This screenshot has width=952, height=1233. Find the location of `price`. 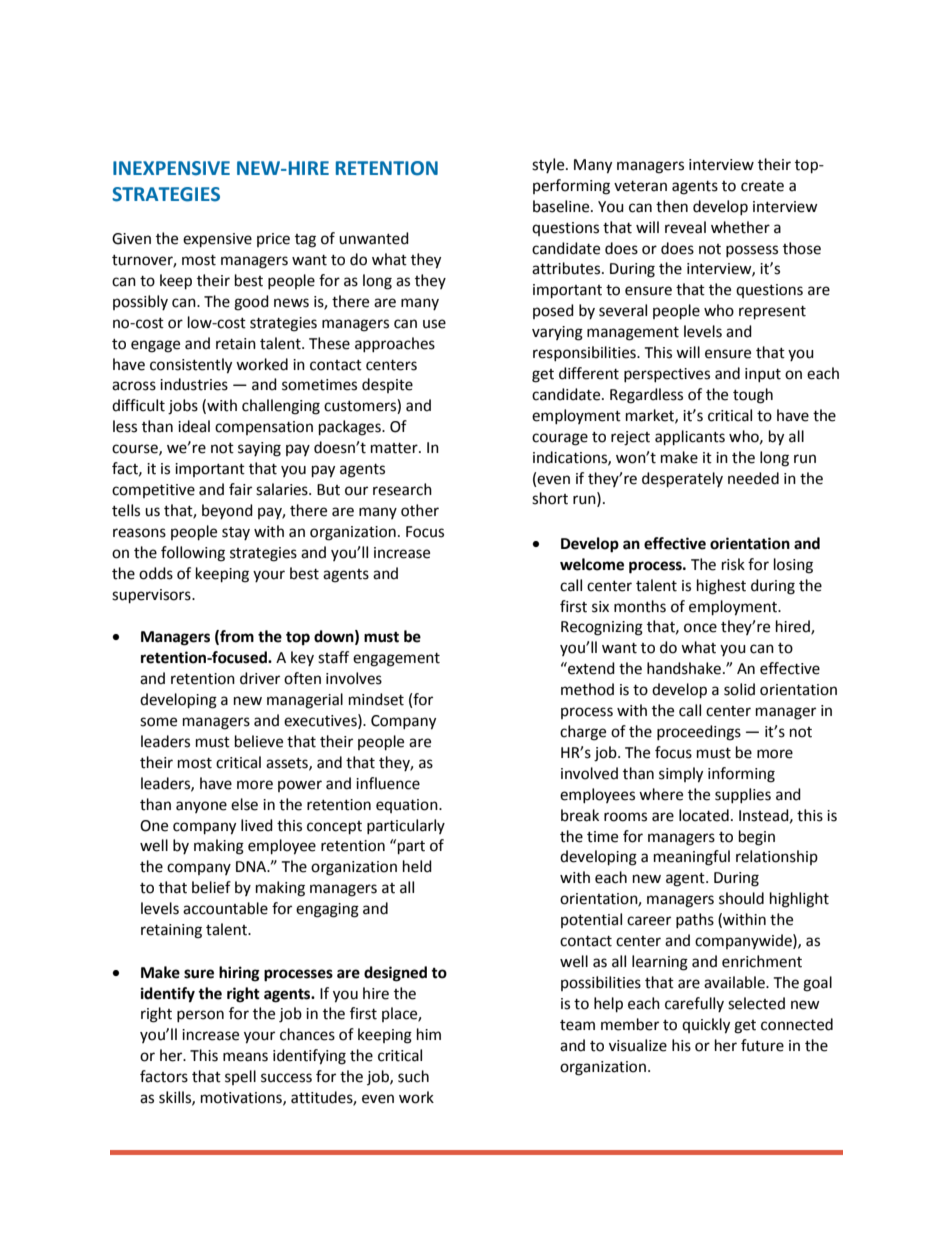

price is located at coordinates (273, 240).
